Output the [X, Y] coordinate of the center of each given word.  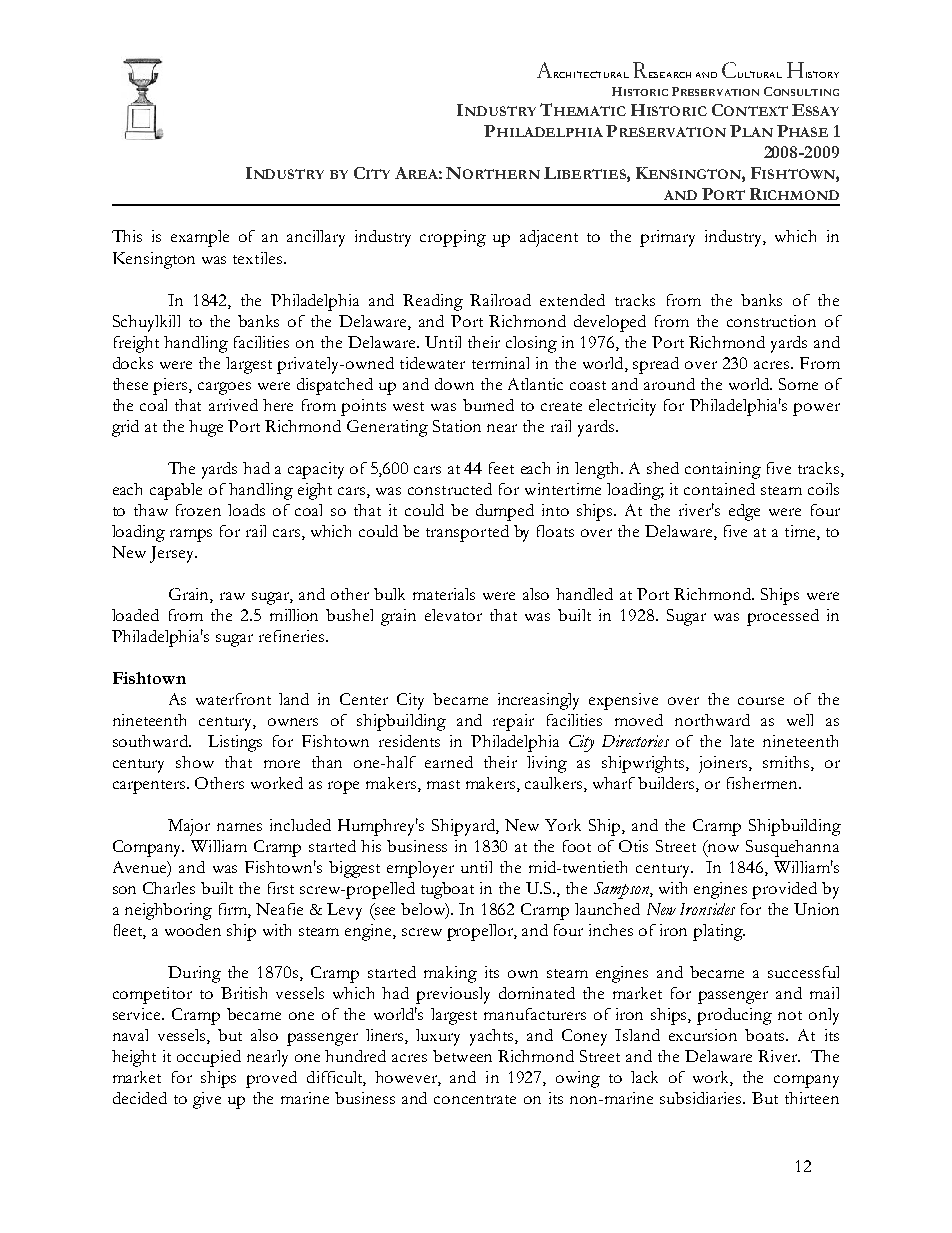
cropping [453, 238]
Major [189, 827]
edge [744, 512]
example [200, 238]
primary [667, 238]
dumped [505, 512]
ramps [191, 535]
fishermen [763, 783]
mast [443, 784]
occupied [209, 1058]
